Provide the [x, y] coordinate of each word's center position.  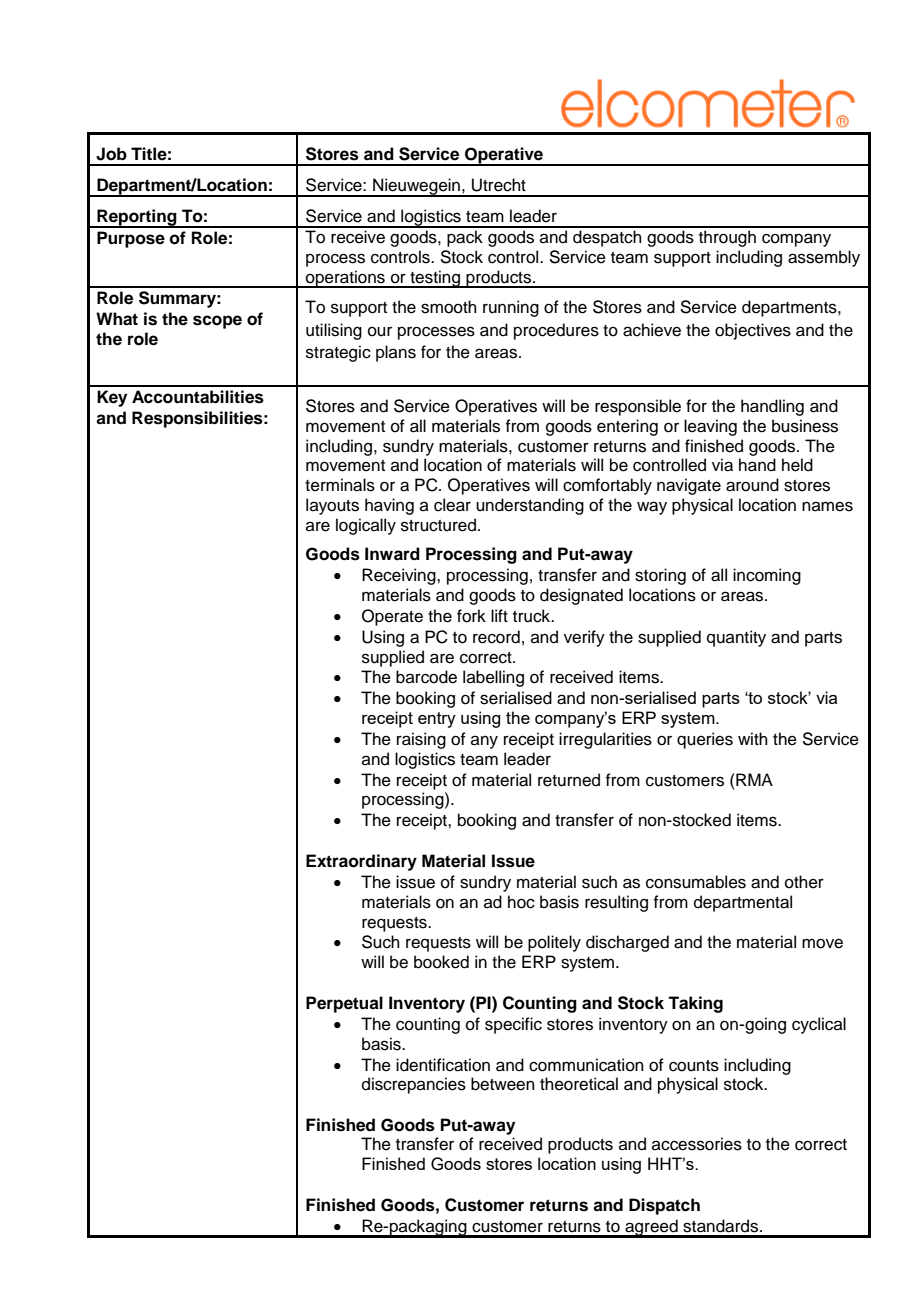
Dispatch [664, 1206]
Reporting [137, 218]
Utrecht [499, 185]
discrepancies [414, 1085]
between [503, 1084]
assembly [824, 258]
